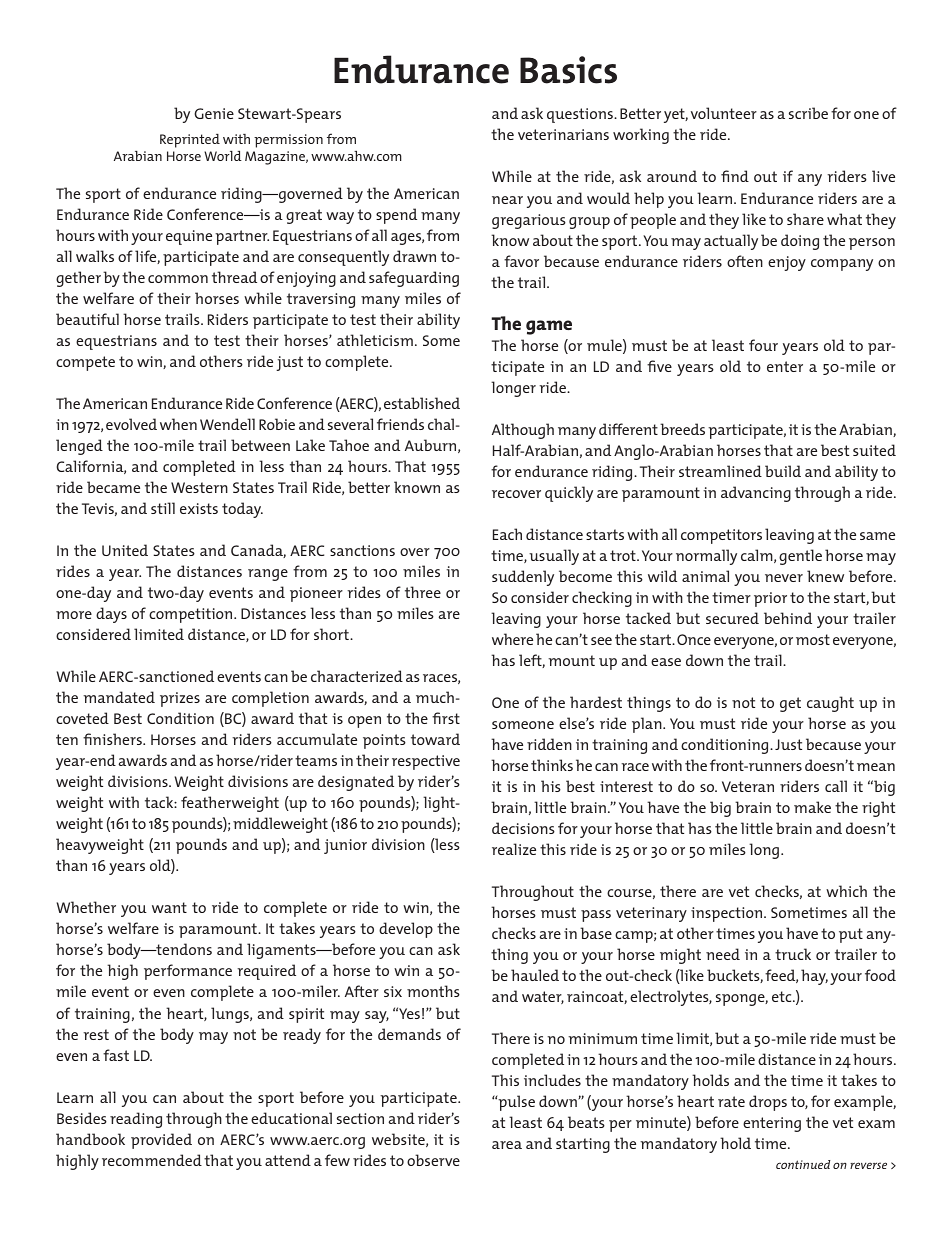 The width and height of the screenshot is (952, 1233). What do you see at coordinates (214, 113) in the screenshot?
I see `Genie` at bounding box center [214, 113].
